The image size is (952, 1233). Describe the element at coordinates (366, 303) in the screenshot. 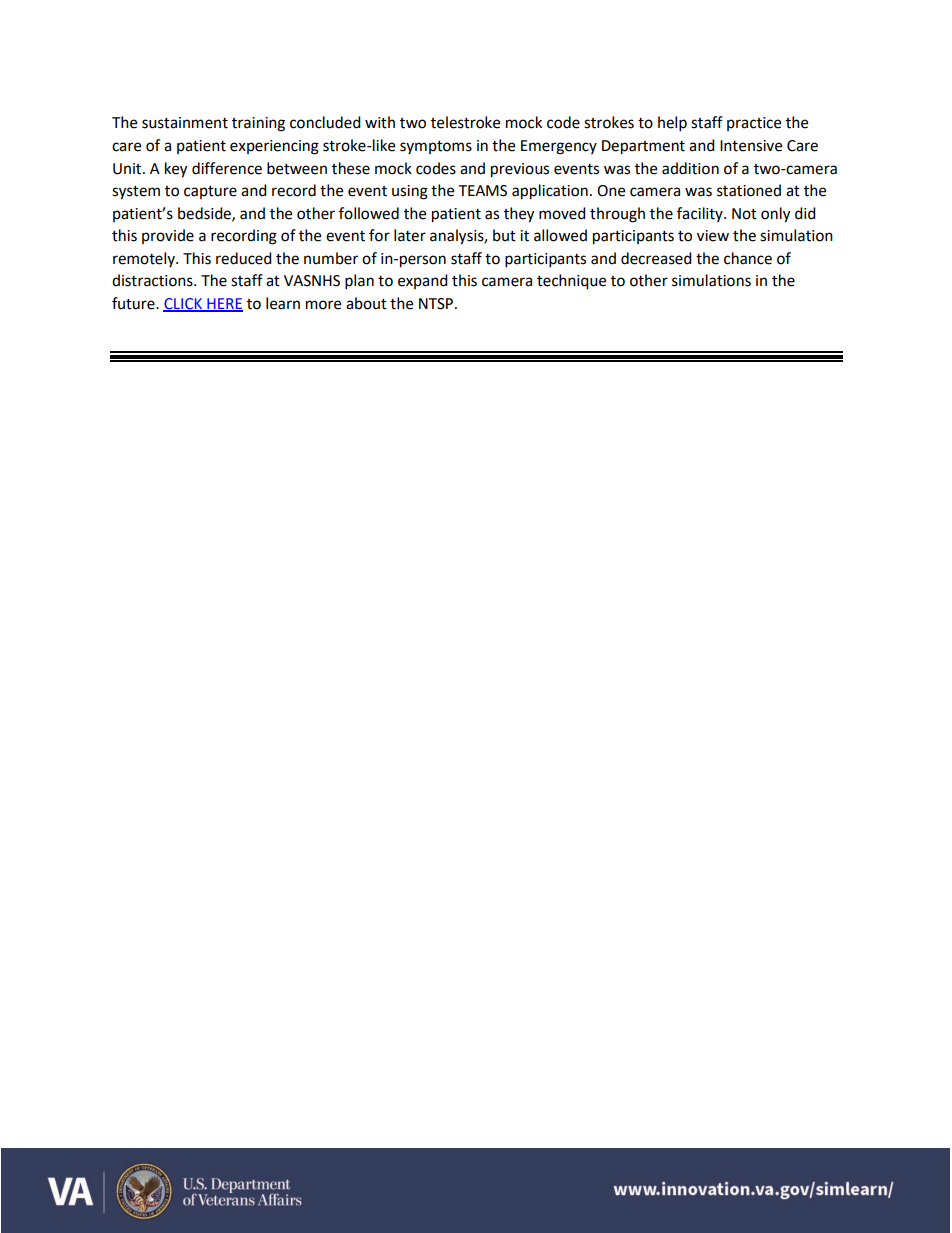

I see `about` at that location.
